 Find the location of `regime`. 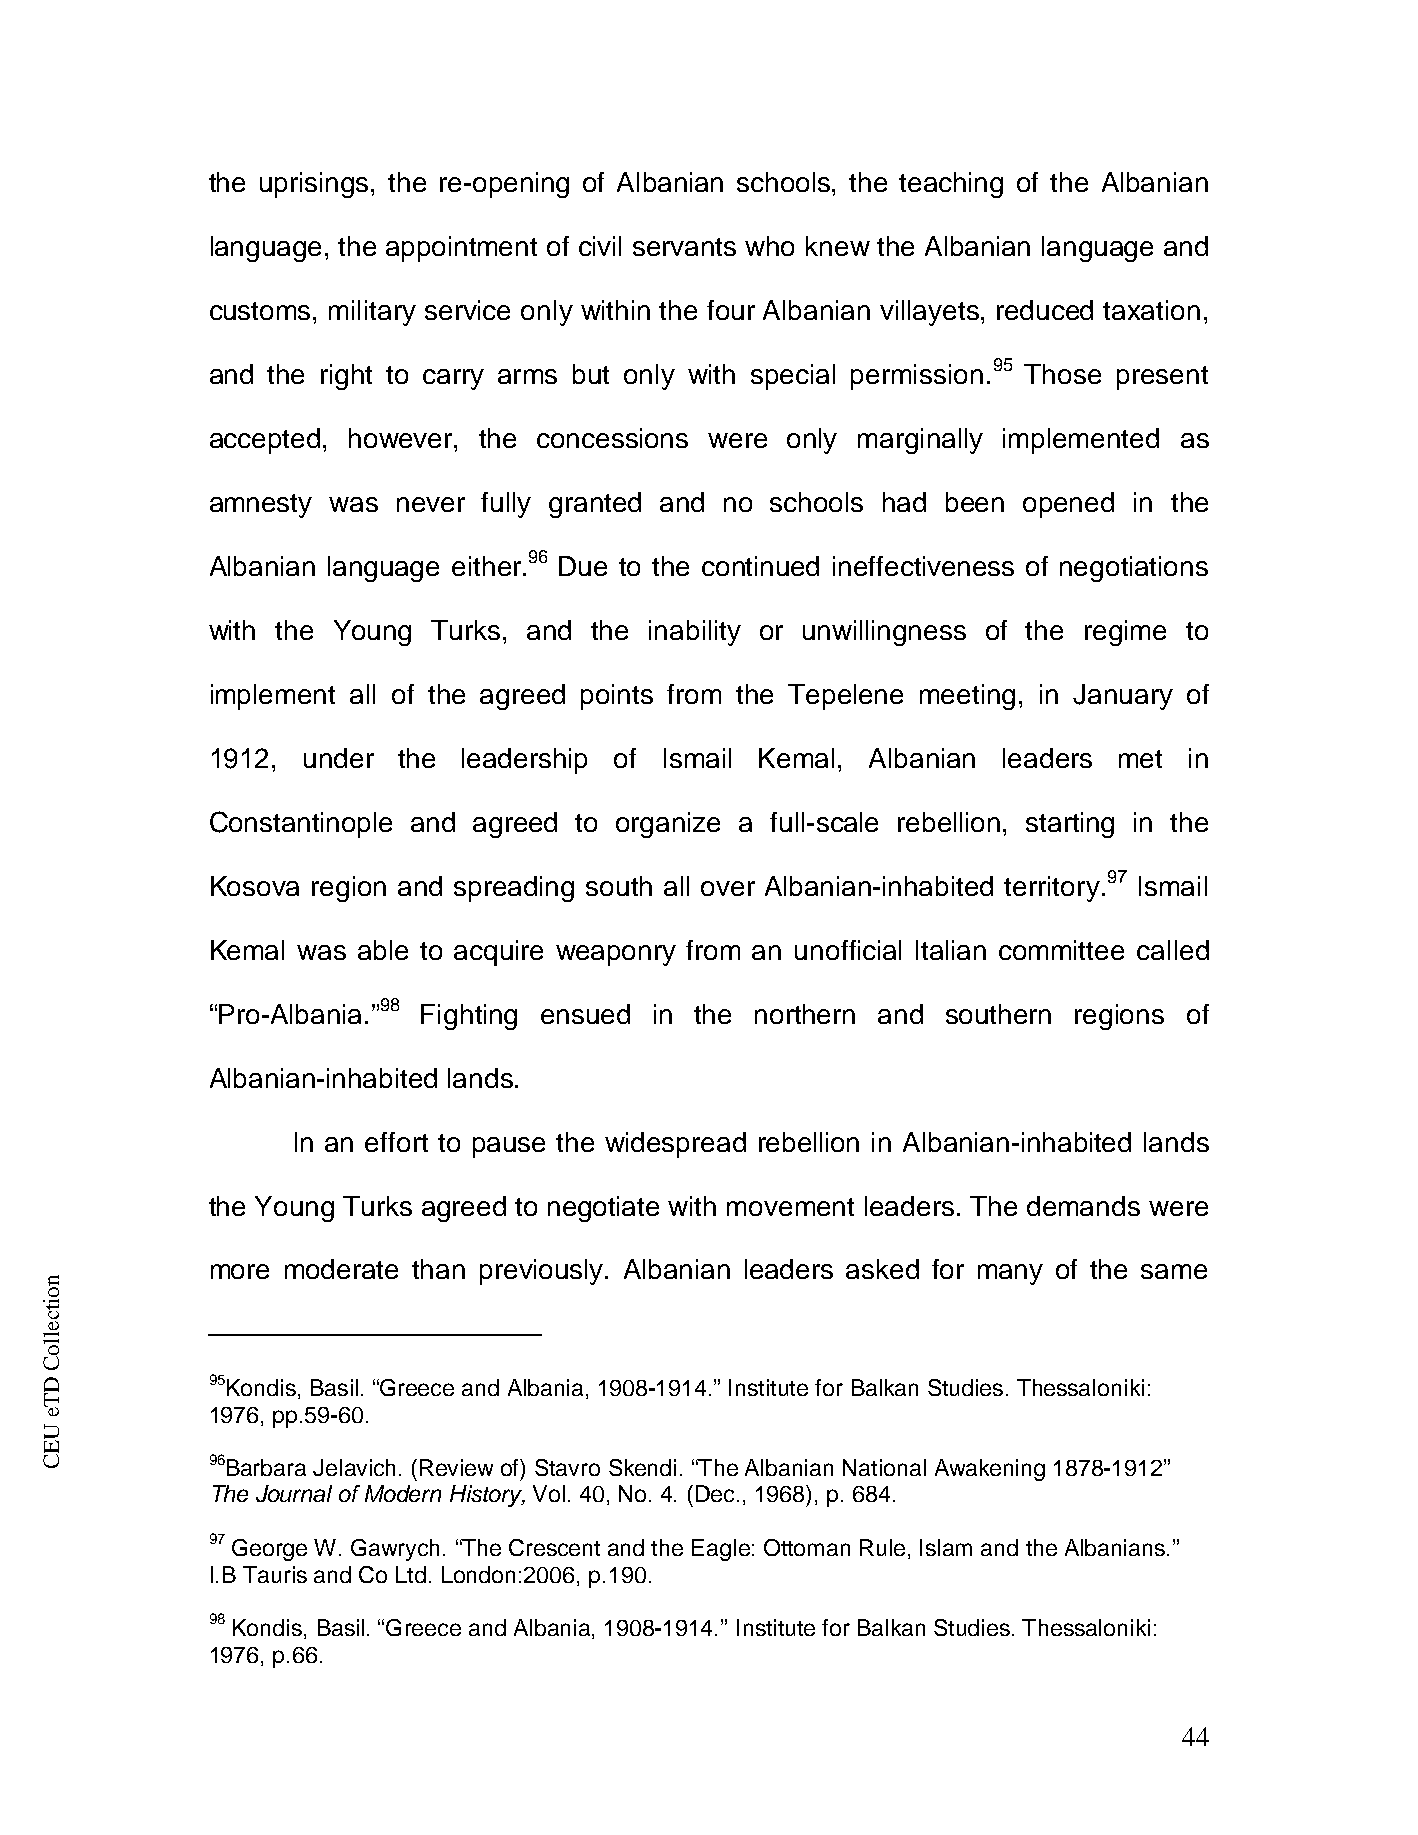

regime is located at coordinates (1125, 633).
